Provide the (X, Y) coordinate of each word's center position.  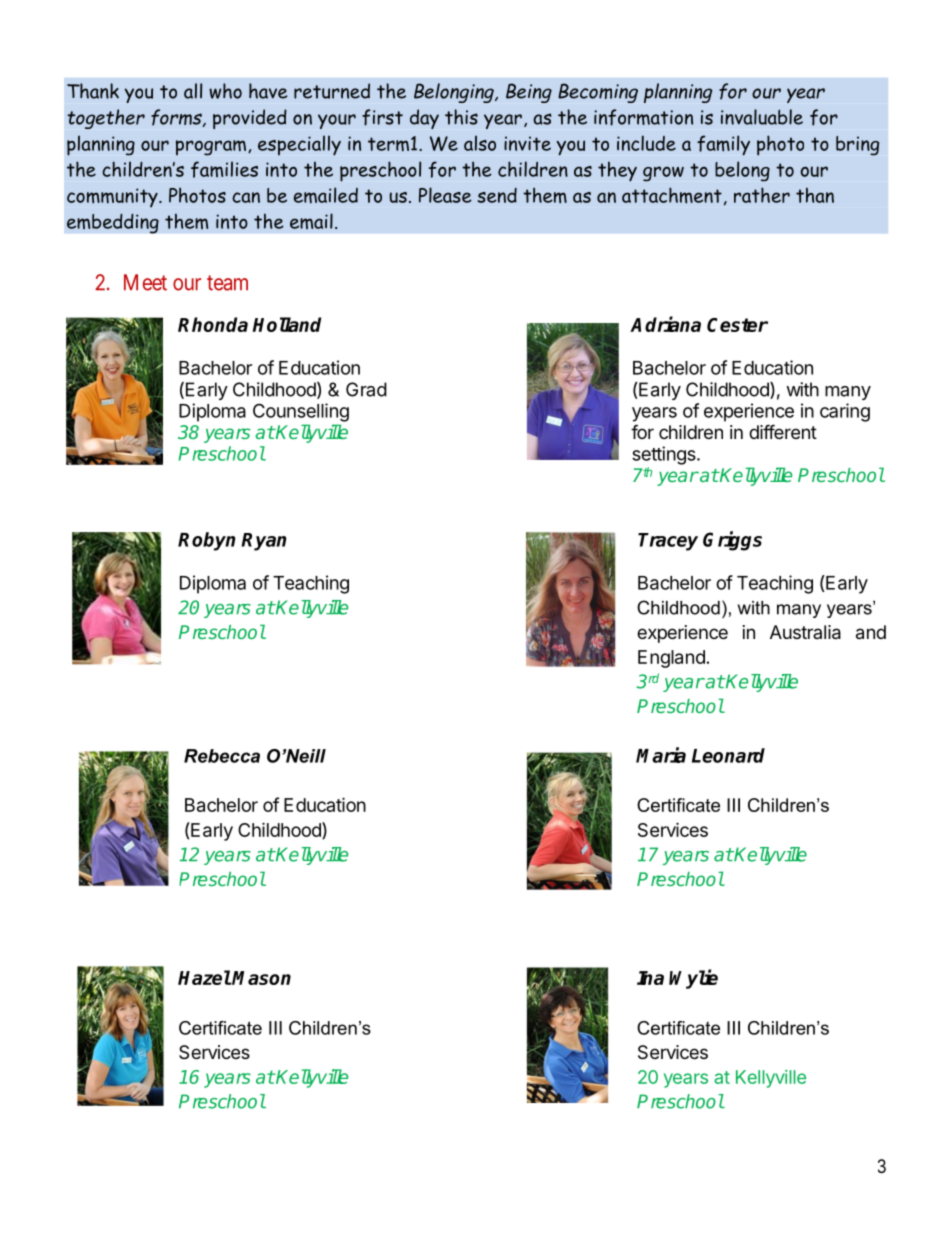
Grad (366, 389)
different (783, 431)
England (671, 659)
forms (177, 118)
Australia (805, 632)
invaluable (762, 117)
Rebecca (222, 756)
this (461, 117)
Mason (261, 978)
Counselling (301, 412)
